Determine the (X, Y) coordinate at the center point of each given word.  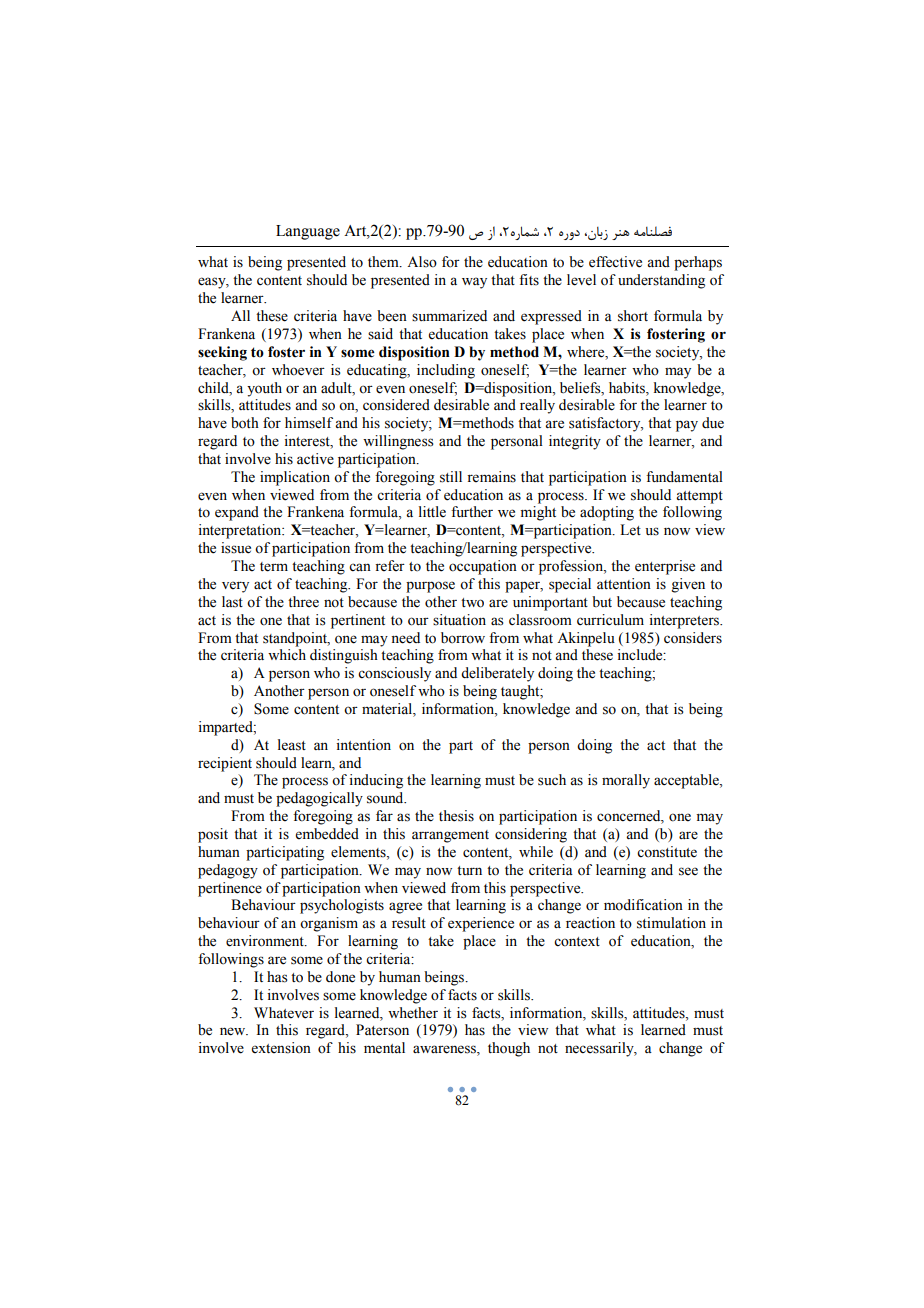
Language (308, 232)
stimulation (671, 923)
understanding (661, 281)
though (509, 1049)
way (474, 283)
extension (281, 1048)
